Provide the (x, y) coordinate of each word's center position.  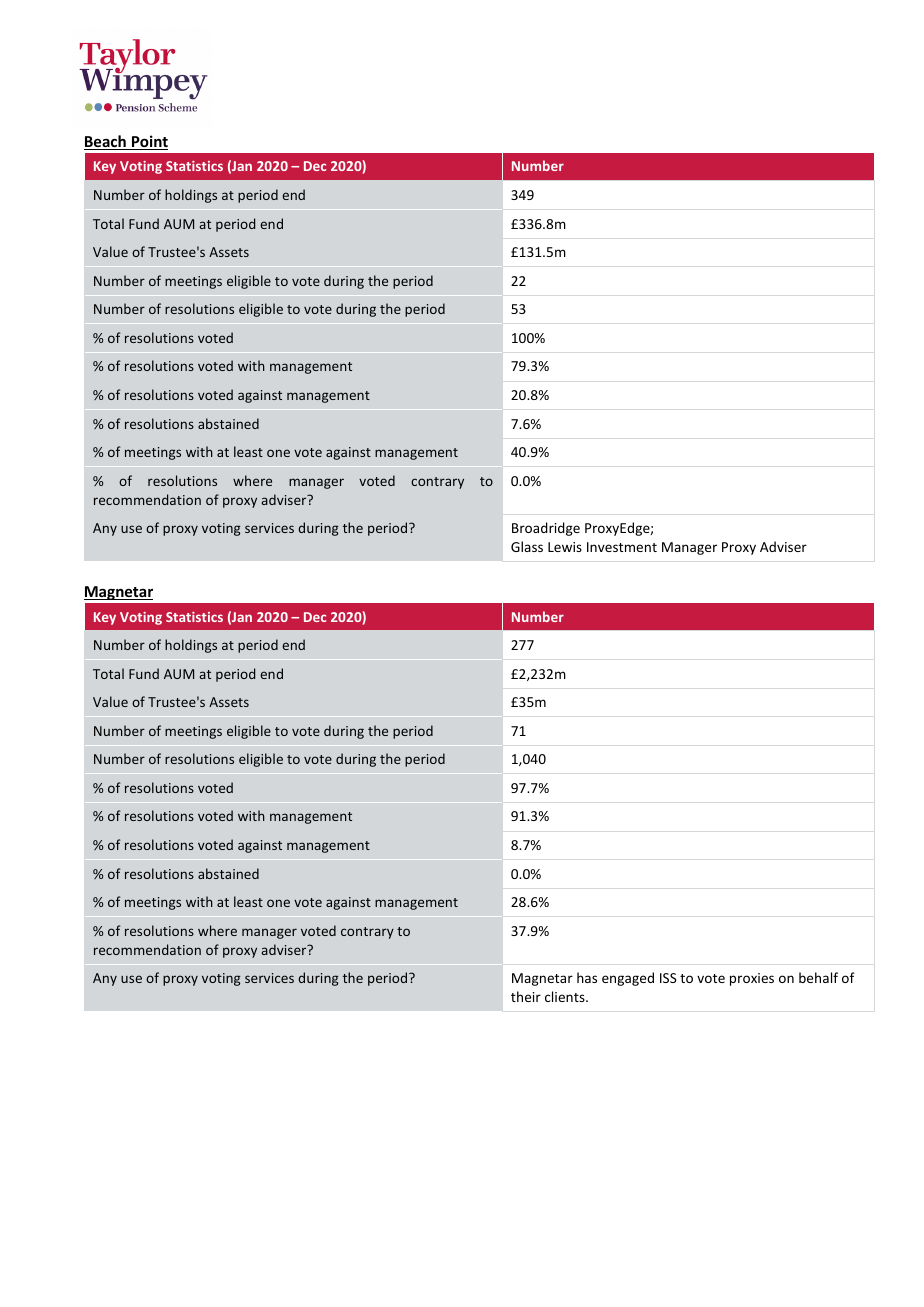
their (526, 996)
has (587, 977)
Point (148, 142)
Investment (622, 547)
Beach (106, 142)
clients (566, 996)
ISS (668, 978)
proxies (752, 979)
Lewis (565, 547)
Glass (527, 546)
